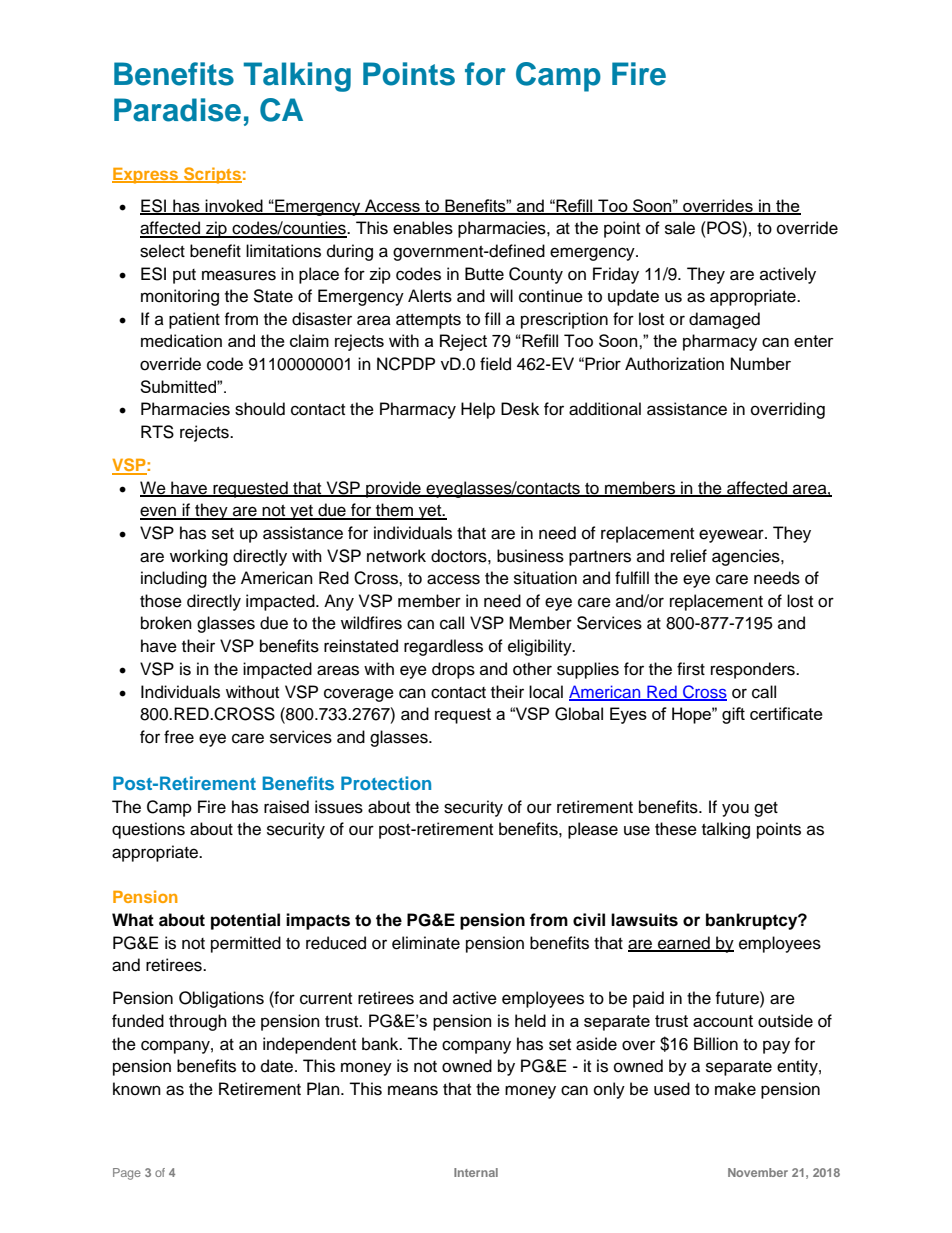  Describe the element at coordinates (166, 623) in the image. I see `broken` at that location.
